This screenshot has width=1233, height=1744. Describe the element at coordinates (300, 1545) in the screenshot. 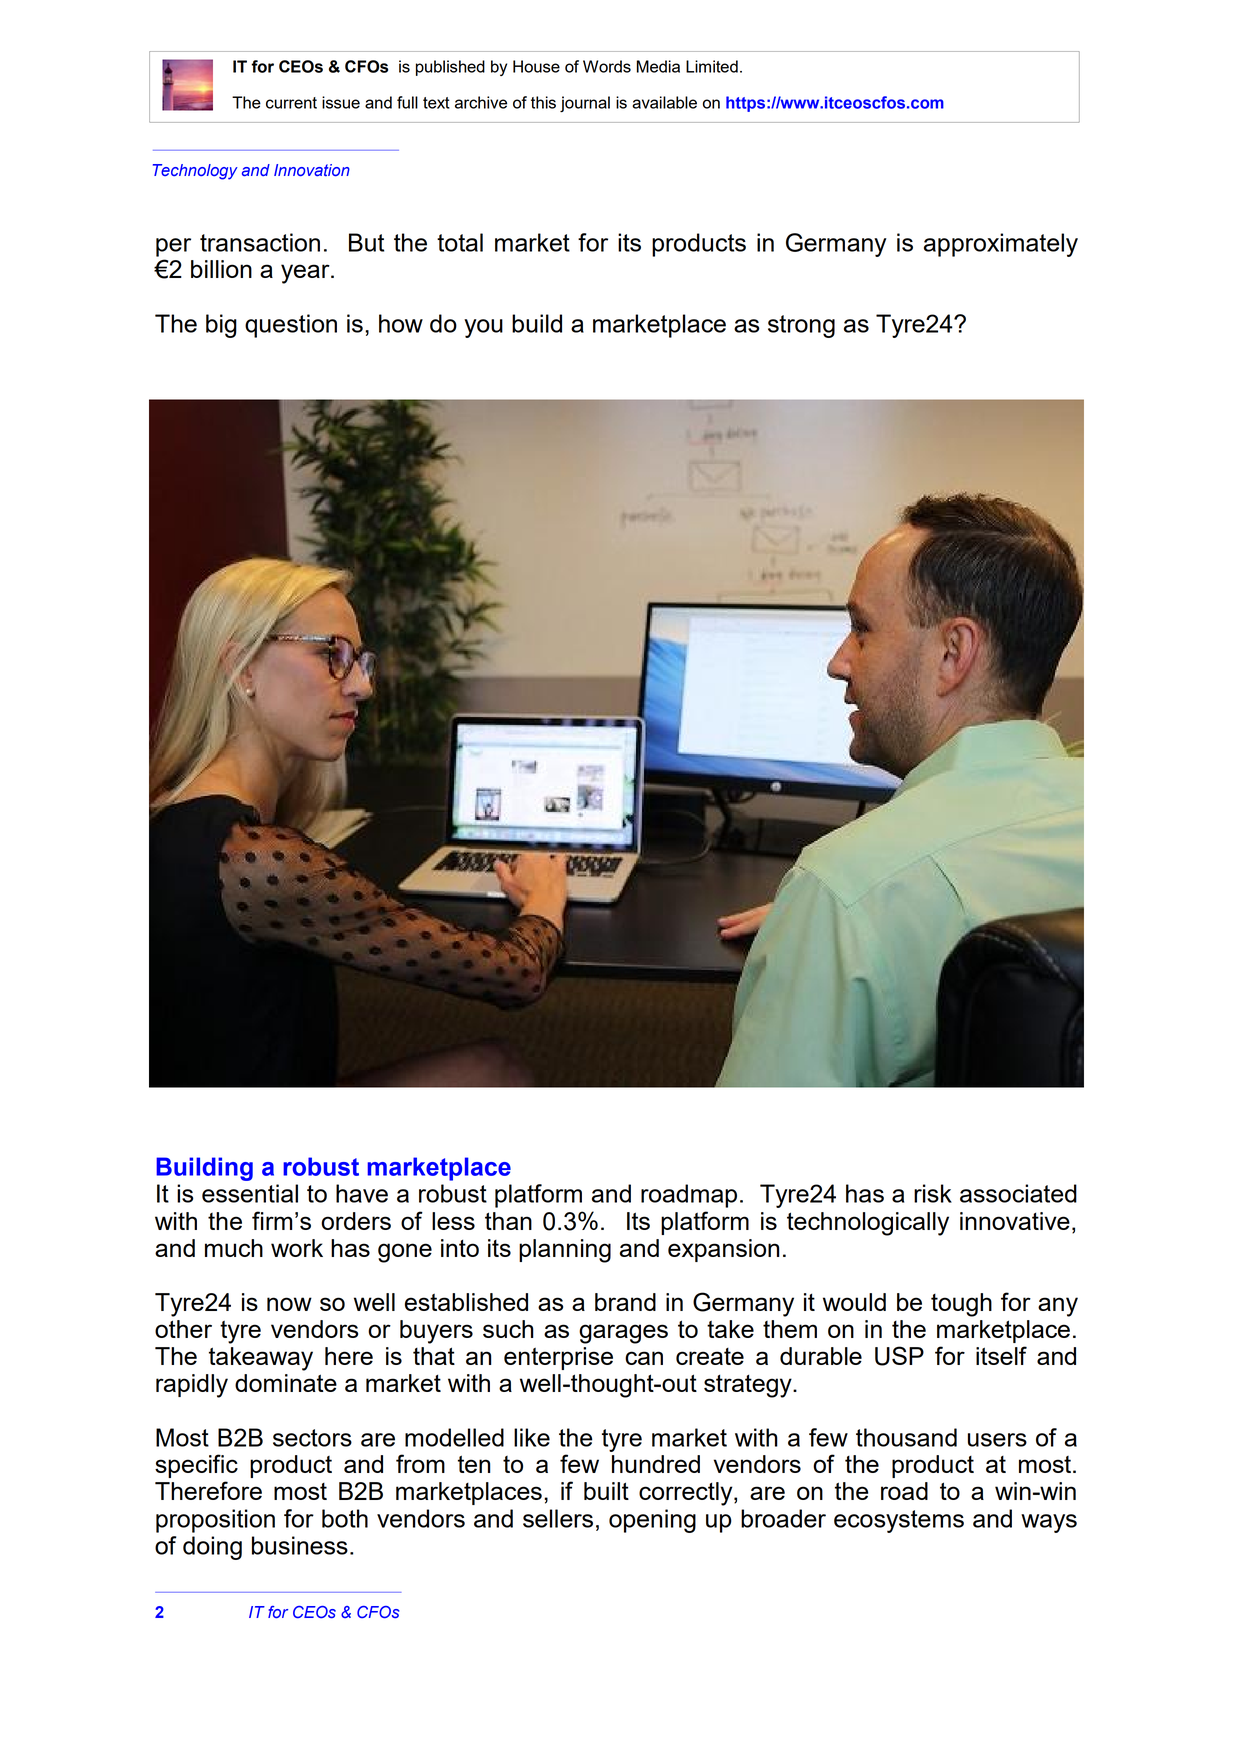

I see `business` at that location.
